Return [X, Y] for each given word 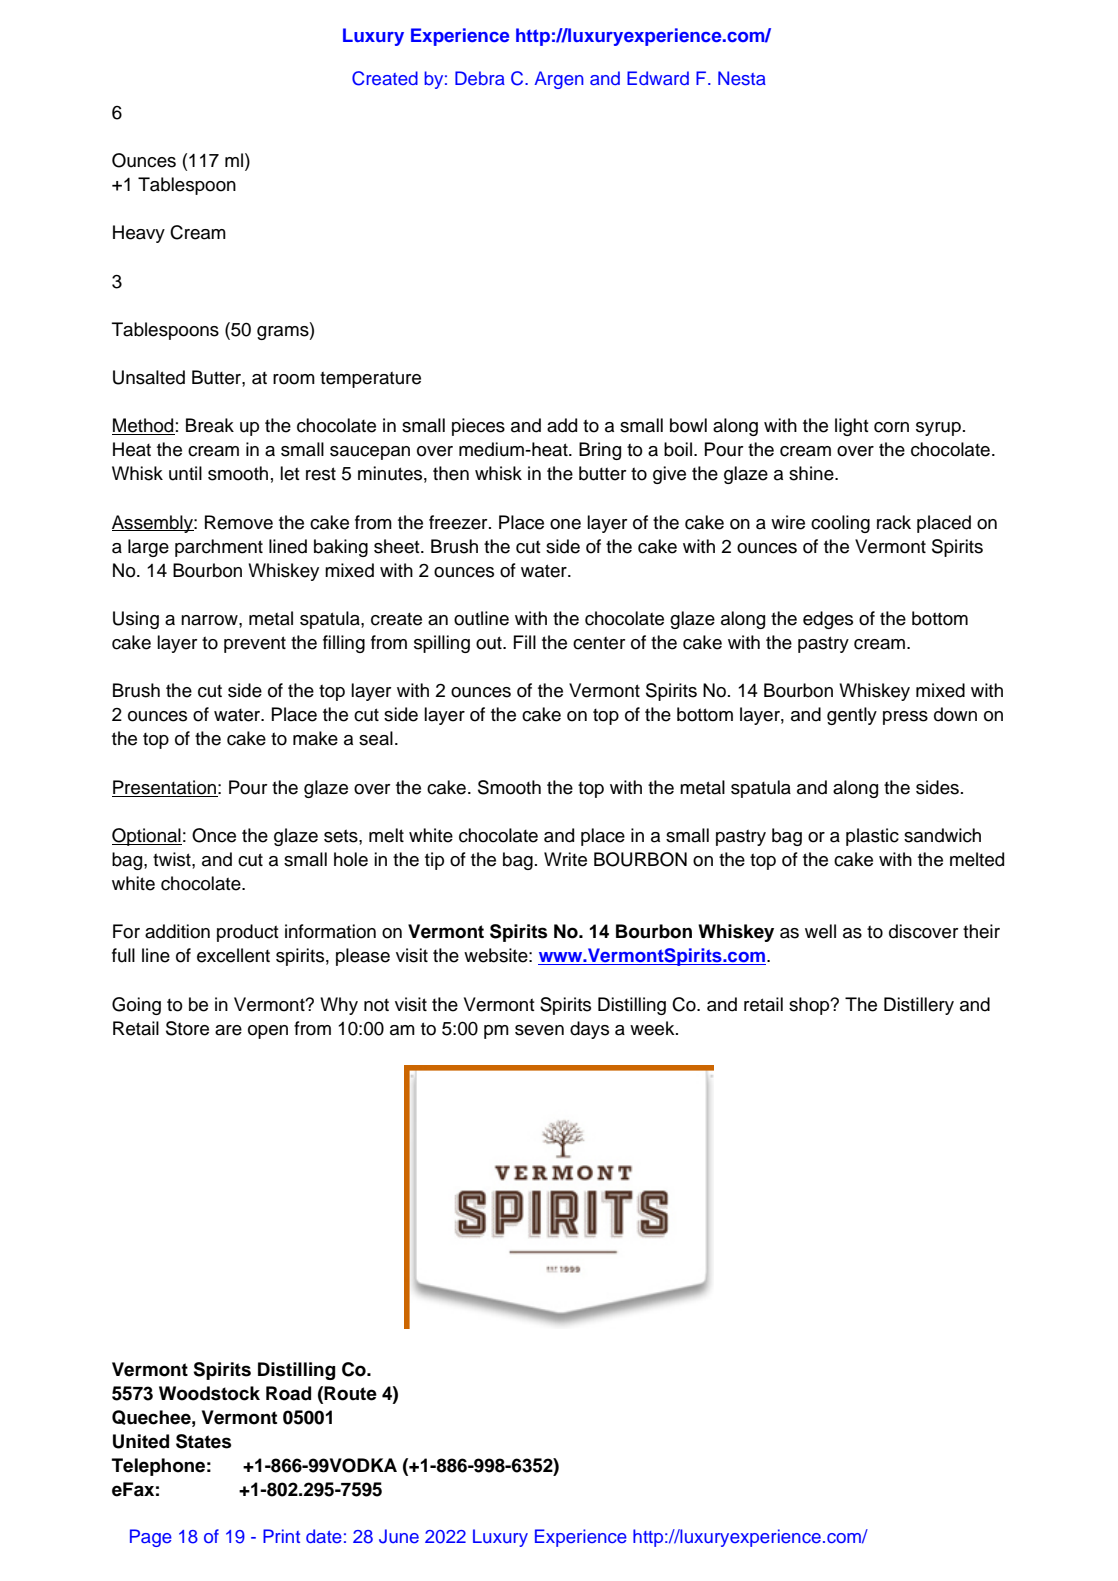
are [228, 1030]
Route [350, 1393]
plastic [872, 837]
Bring [600, 451]
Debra [480, 78]
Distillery [919, 1006]
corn [891, 427]
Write [565, 859]
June [399, 1536]
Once [214, 835]
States [203, 1441]
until [185, 473]
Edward [658, 78]
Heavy [139, 234]
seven [539, 1030]
